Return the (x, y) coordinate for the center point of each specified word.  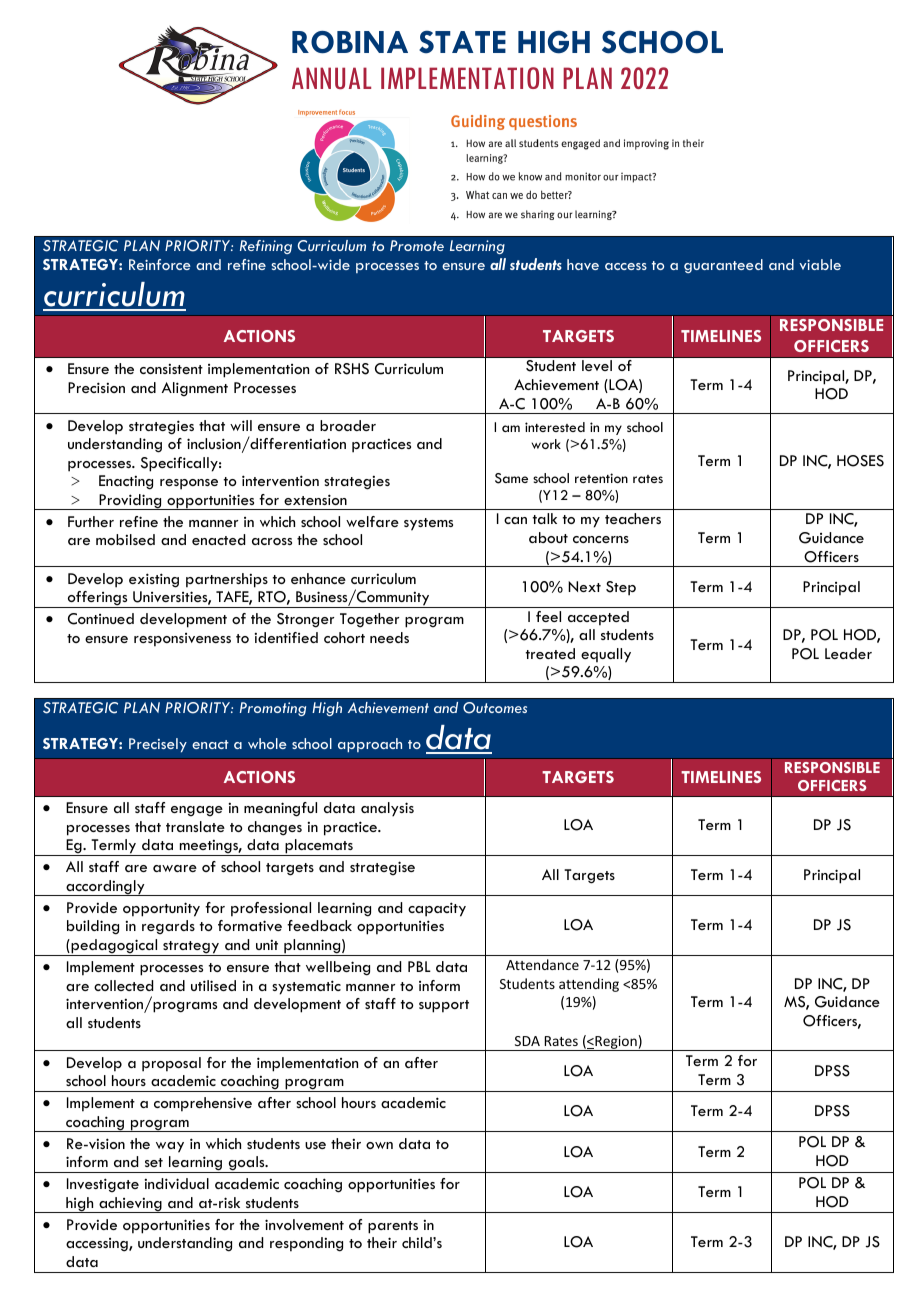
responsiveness (182, 640)
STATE (462, 42)
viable (820, 264)
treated (550, 653)
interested (555, 427)
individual (177, 1183)
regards (168, 927)
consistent (171, 369)
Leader (848, 653)
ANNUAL (331, 78)
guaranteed (723, 266)
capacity (437, 909)
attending (589, 985)
